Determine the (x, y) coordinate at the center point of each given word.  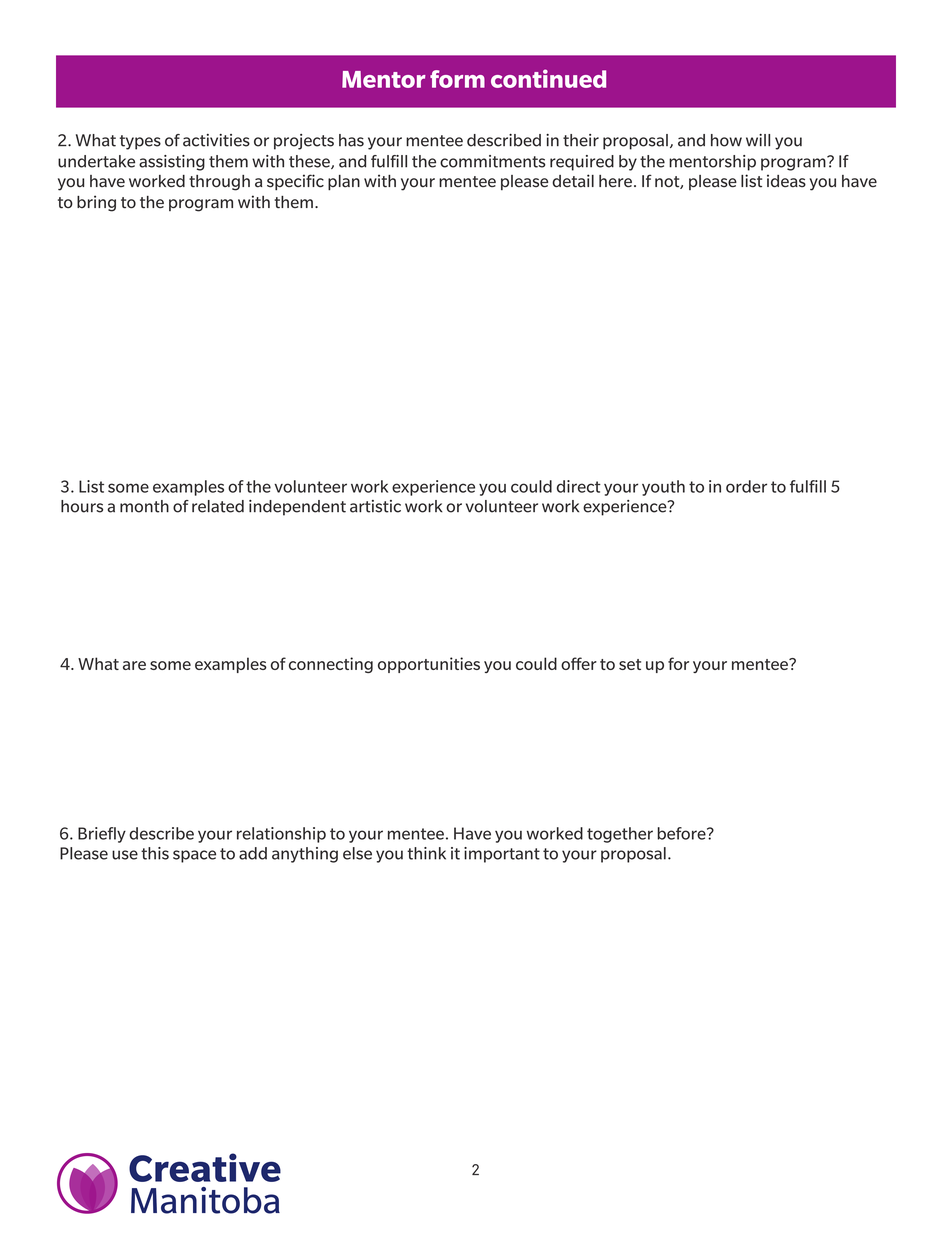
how (726, 140)
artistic (375, 506)
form (457, 79)
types (140, 142)
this (155, 853)
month (144, 506)
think (426, 853)
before (682, 833)
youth (663, 488)
